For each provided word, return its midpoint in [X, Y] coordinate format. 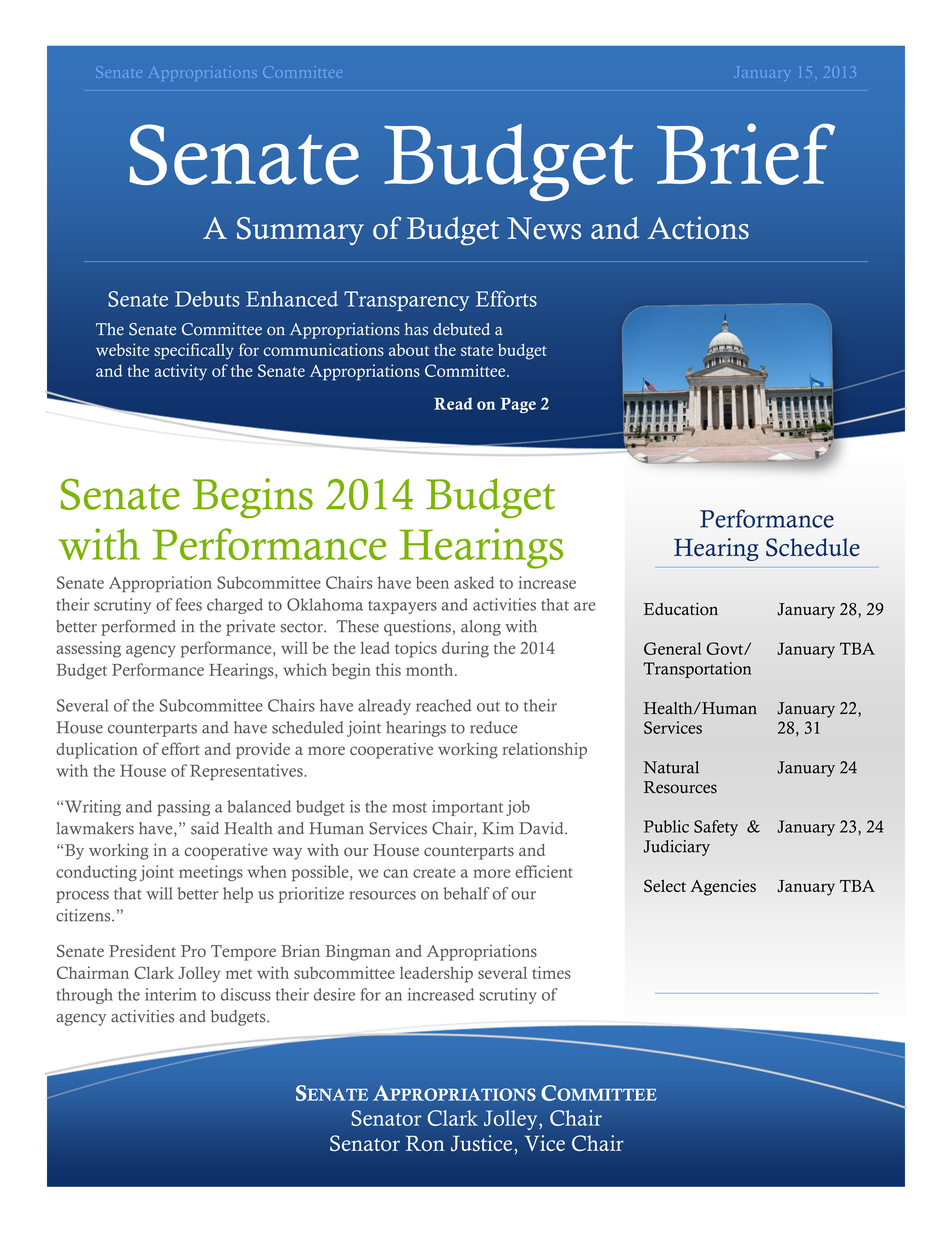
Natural [671, 767]
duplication [97, 750]
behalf [466, 893]
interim [171, 994]
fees [188, 604]
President [142, 950]
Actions [698, 228]
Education [681, 609]
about [409, 350]
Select [665, 886]
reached [444, 705]
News [544, 228]
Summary [300, 231]
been [432, 582]
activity [180, 372]
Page [518, 405]
